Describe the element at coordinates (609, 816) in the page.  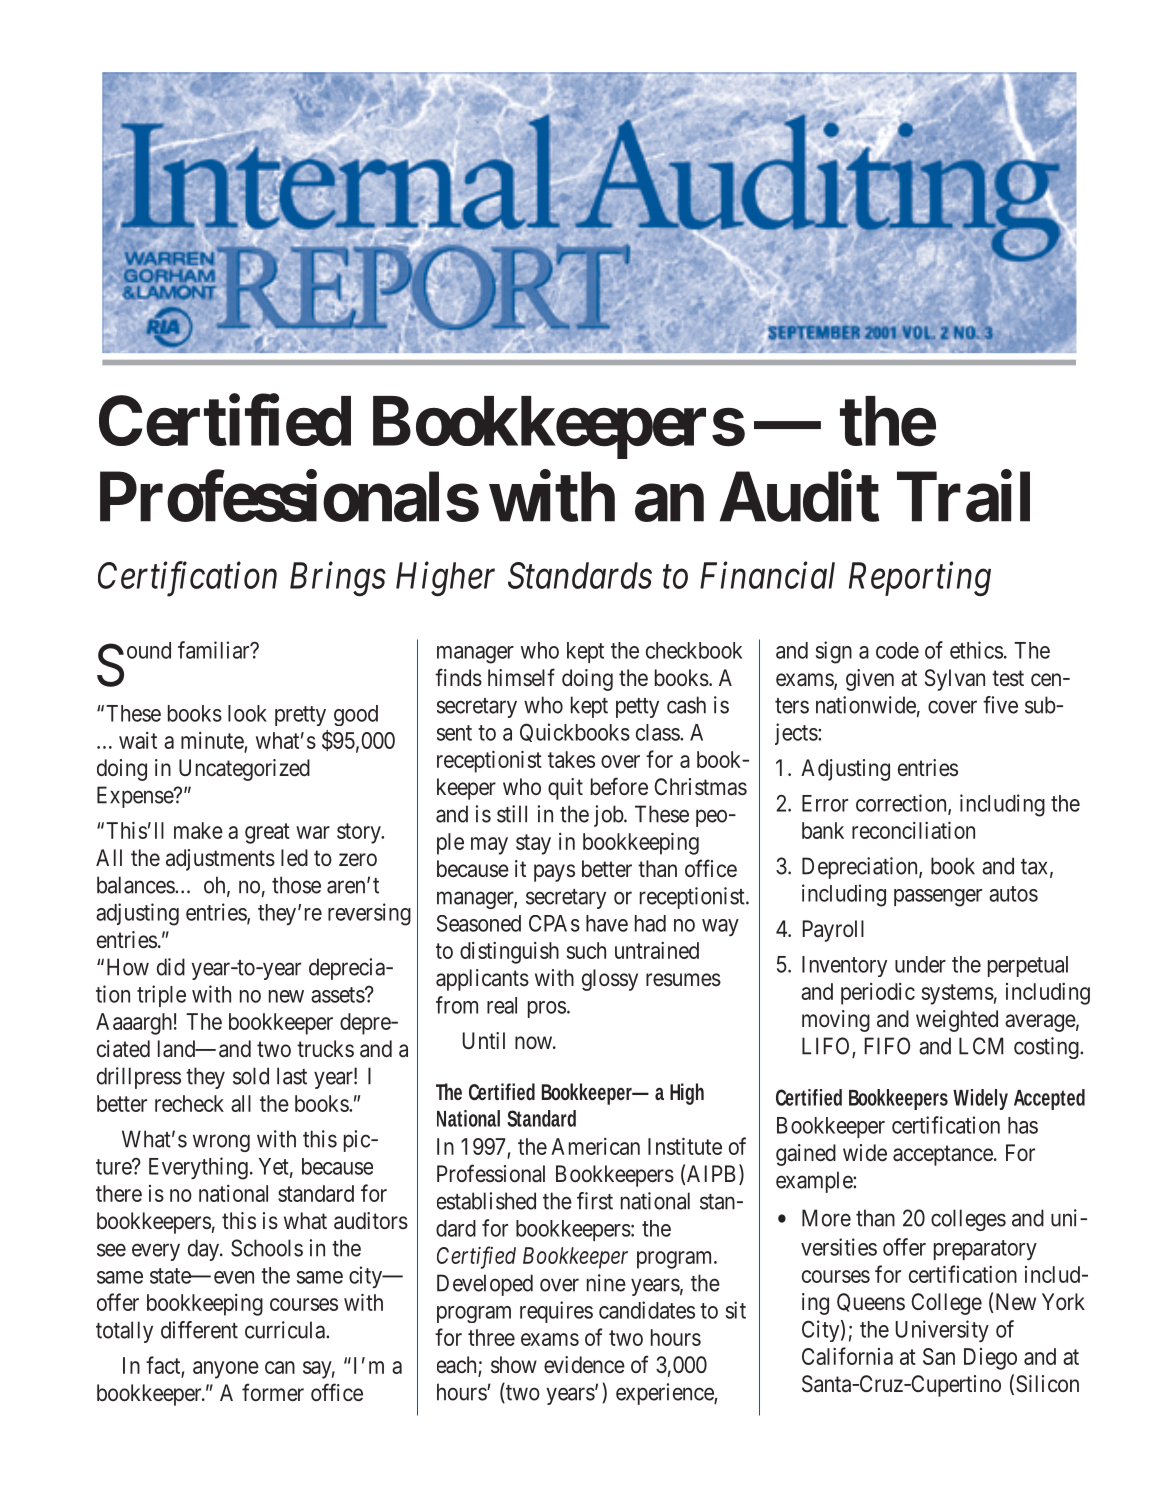
I see `job` at that location.
